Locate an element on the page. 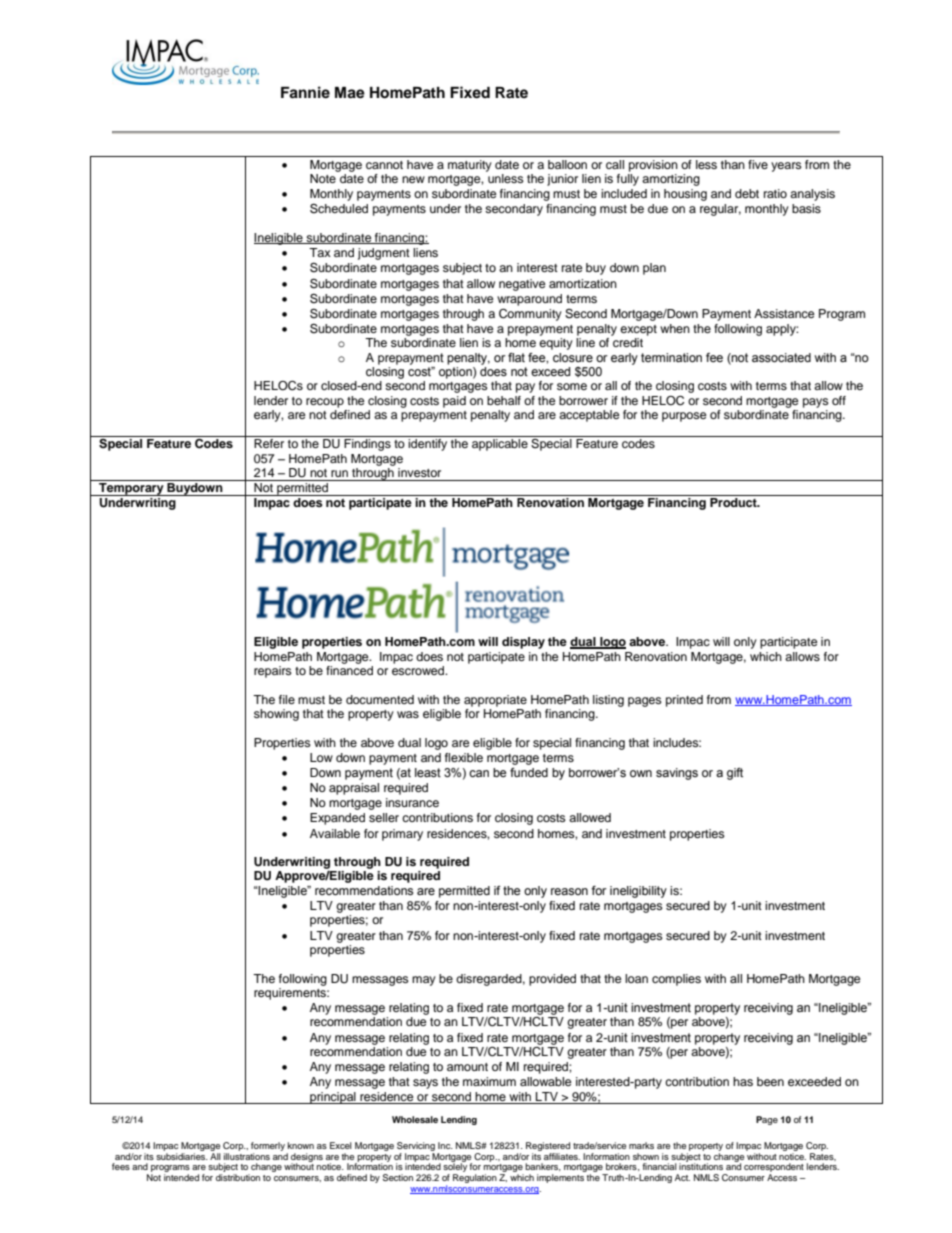 Image resolution: width=952 pixels, height=1233 pixels. behalf is located at coordinates (504, 400).
